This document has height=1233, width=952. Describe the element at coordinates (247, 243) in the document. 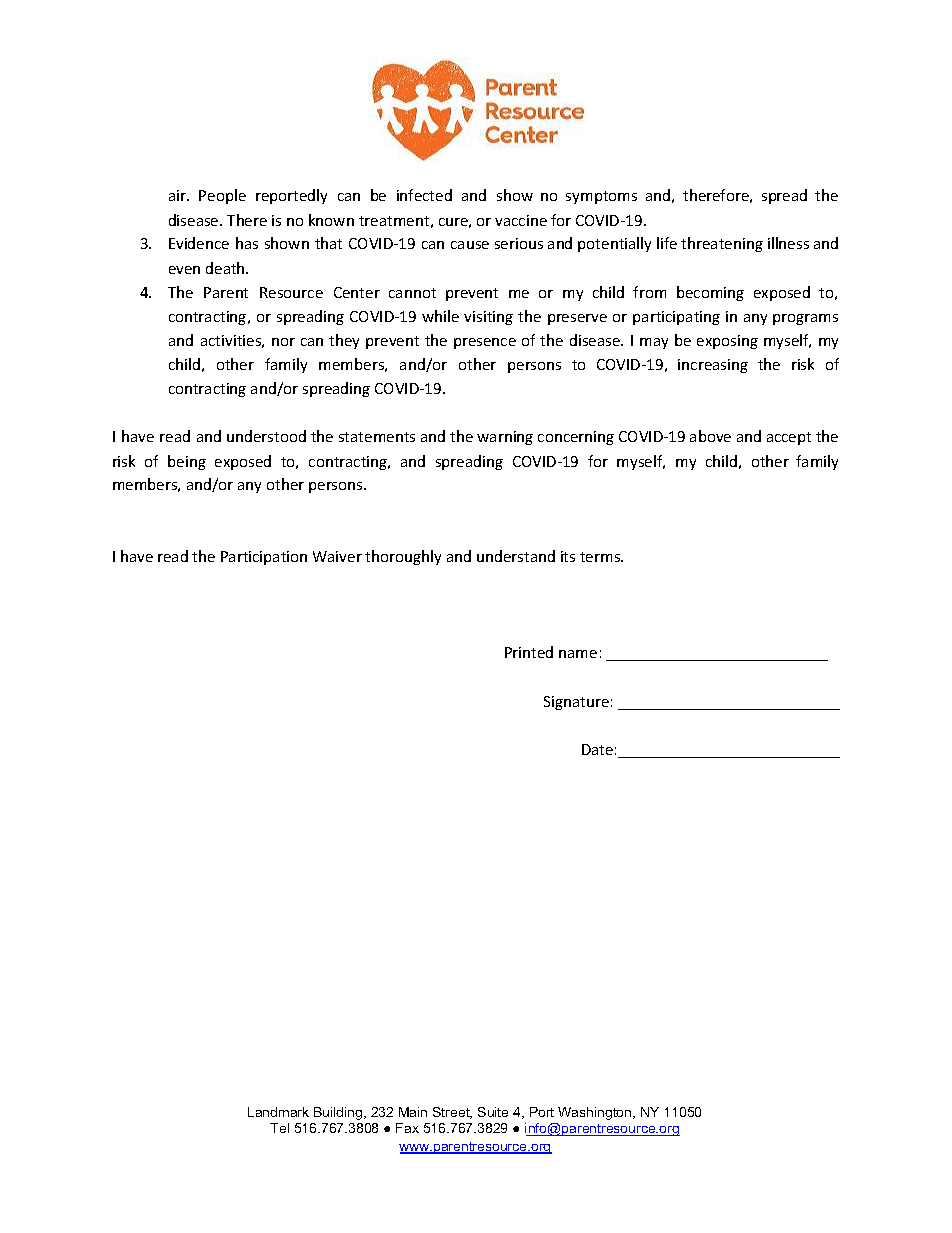

I see `has` at that location.
